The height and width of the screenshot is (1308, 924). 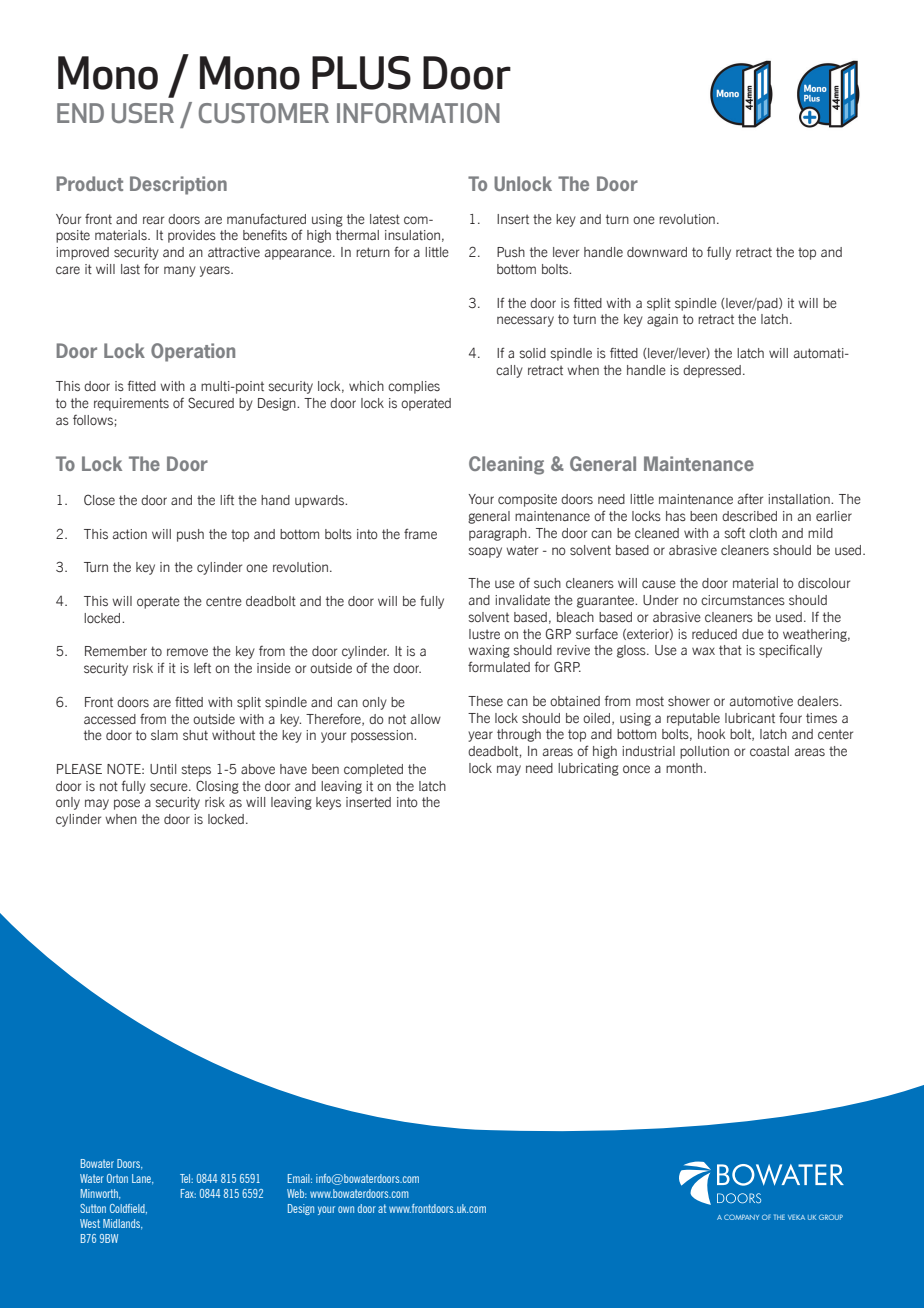 I want to click on depressed, so click(x=712, y=371).
